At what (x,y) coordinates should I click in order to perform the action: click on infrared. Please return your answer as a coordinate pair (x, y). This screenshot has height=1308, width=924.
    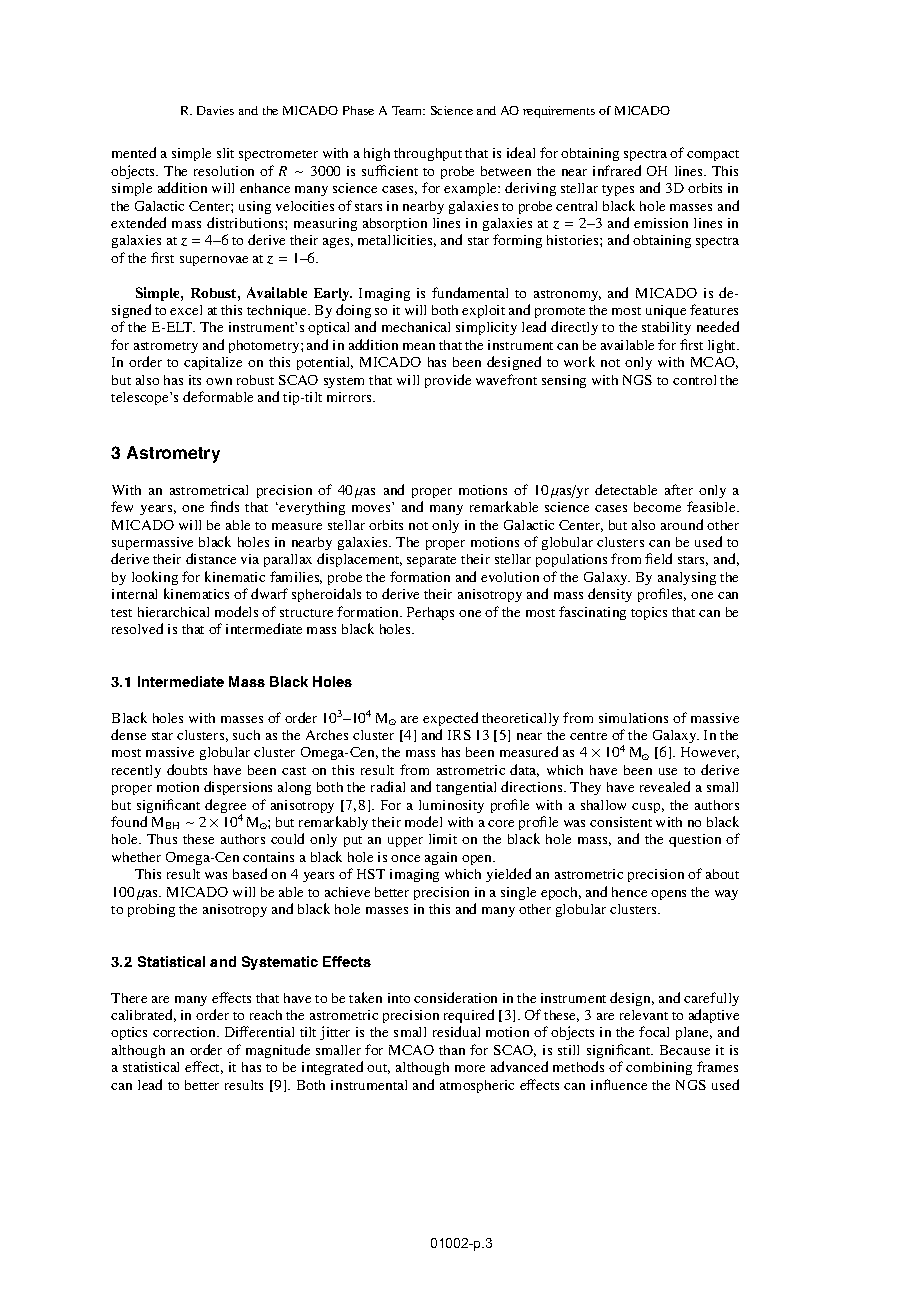
    Looking at the image, I should click on (617, 170).
